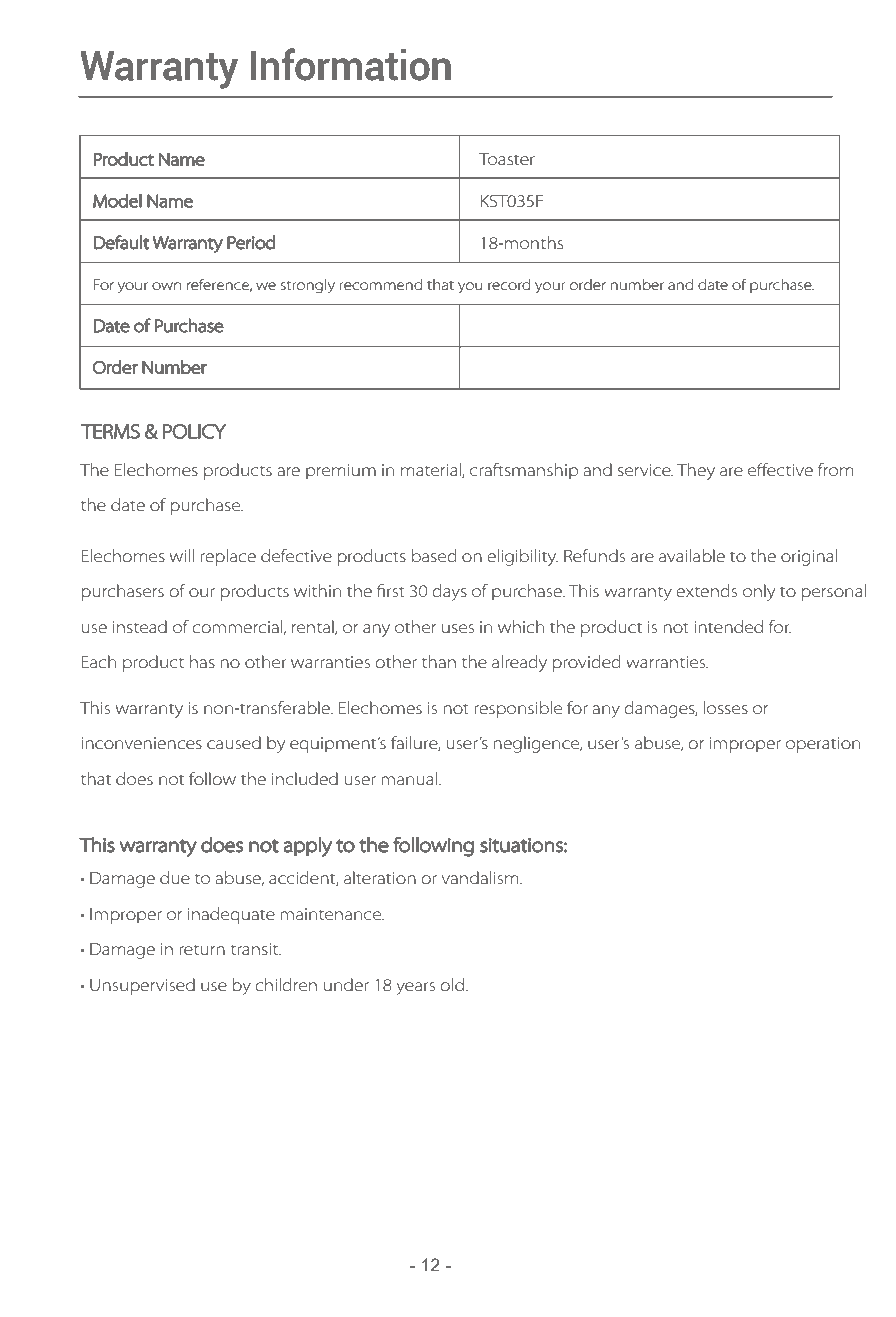 This image has height=1317, width=896. I want to click on than, so click(439, 661).
